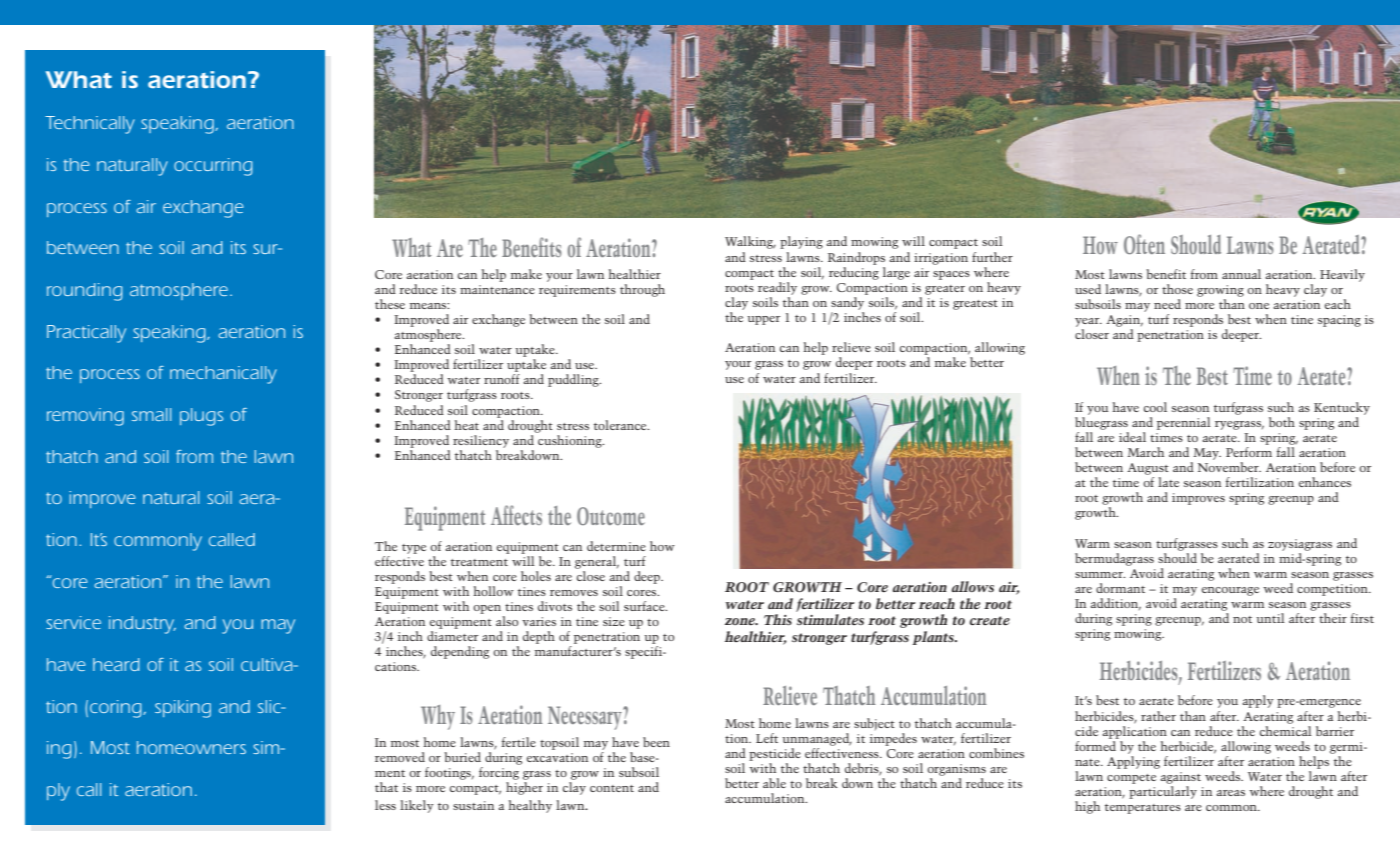  I want to click on November, so click(1229, 467).
